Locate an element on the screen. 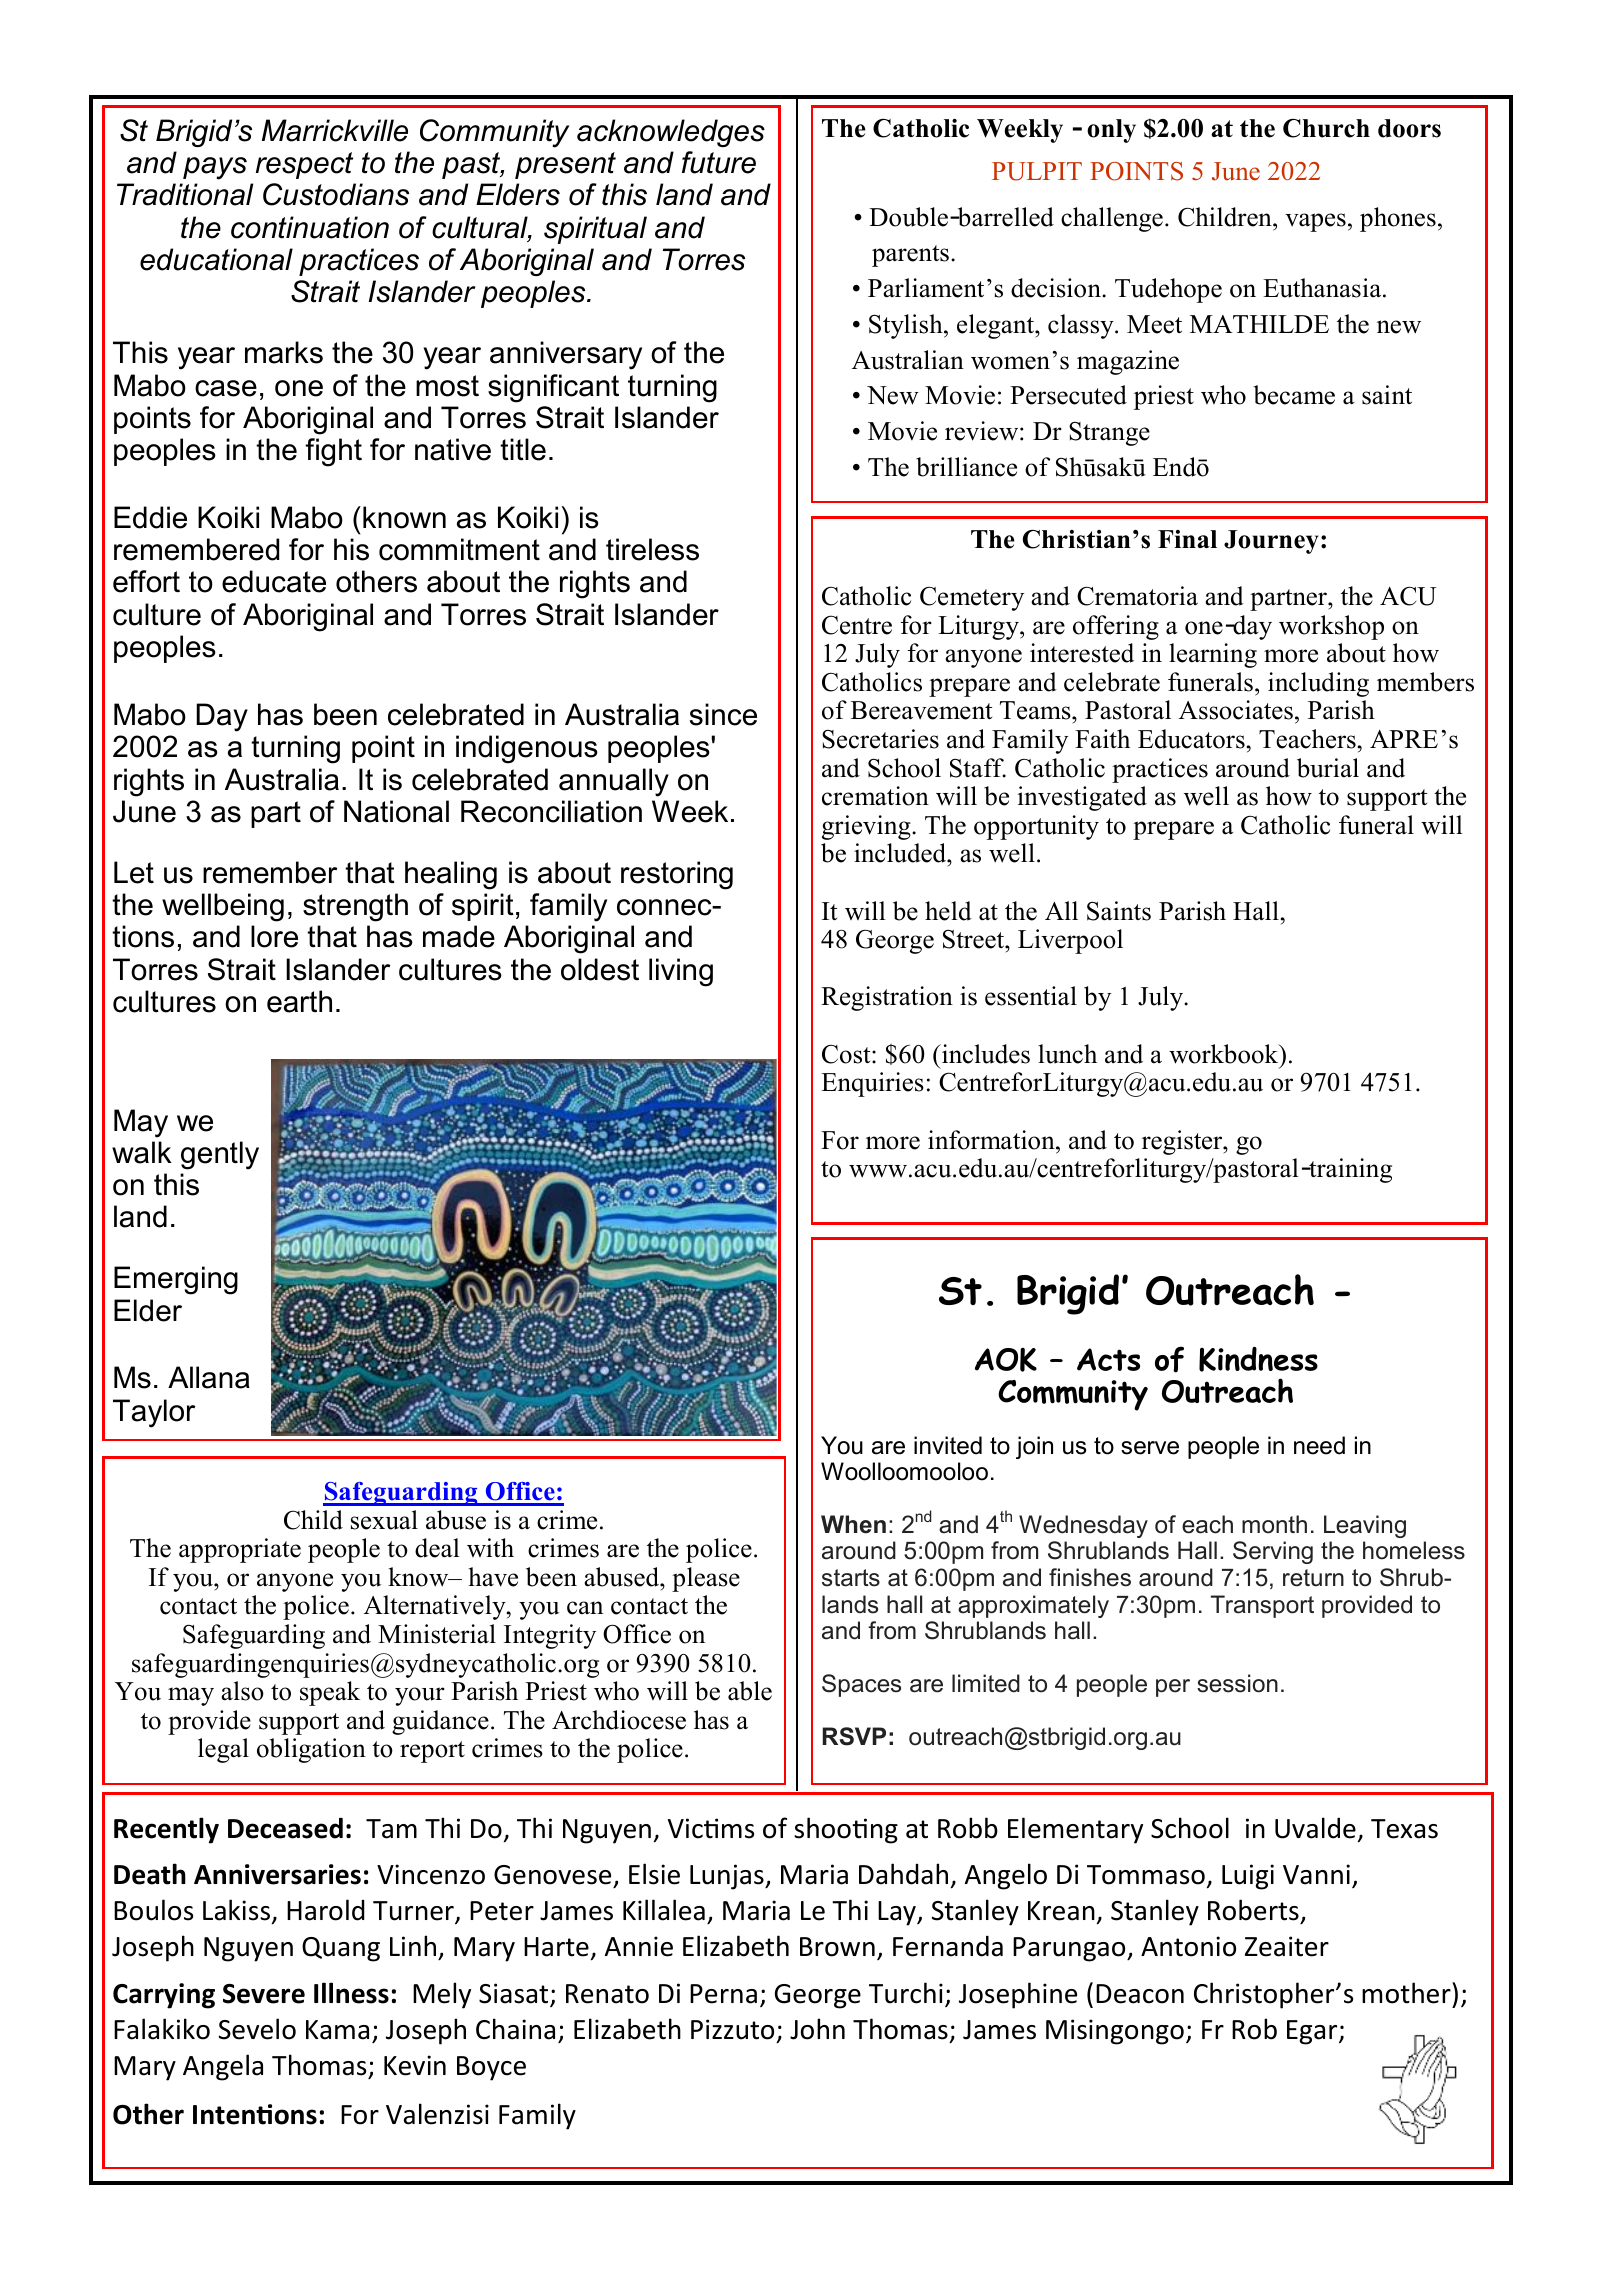 This screenshot has width=1608, height=2274. vapes is located at coordinates (1315, 222).
